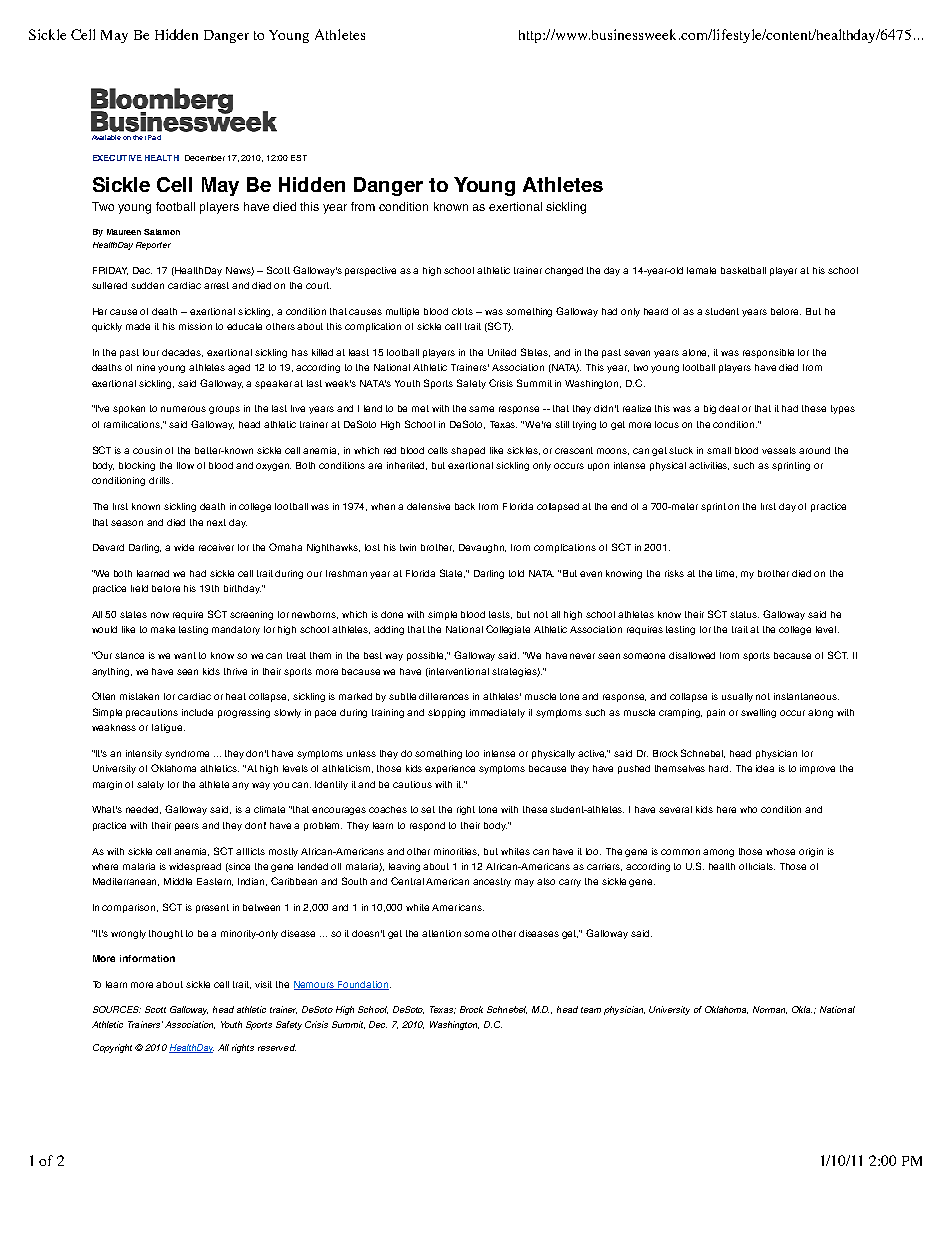  Describe the element at coordinates (744, 614) in the screenshot. I see `status` at that location.
